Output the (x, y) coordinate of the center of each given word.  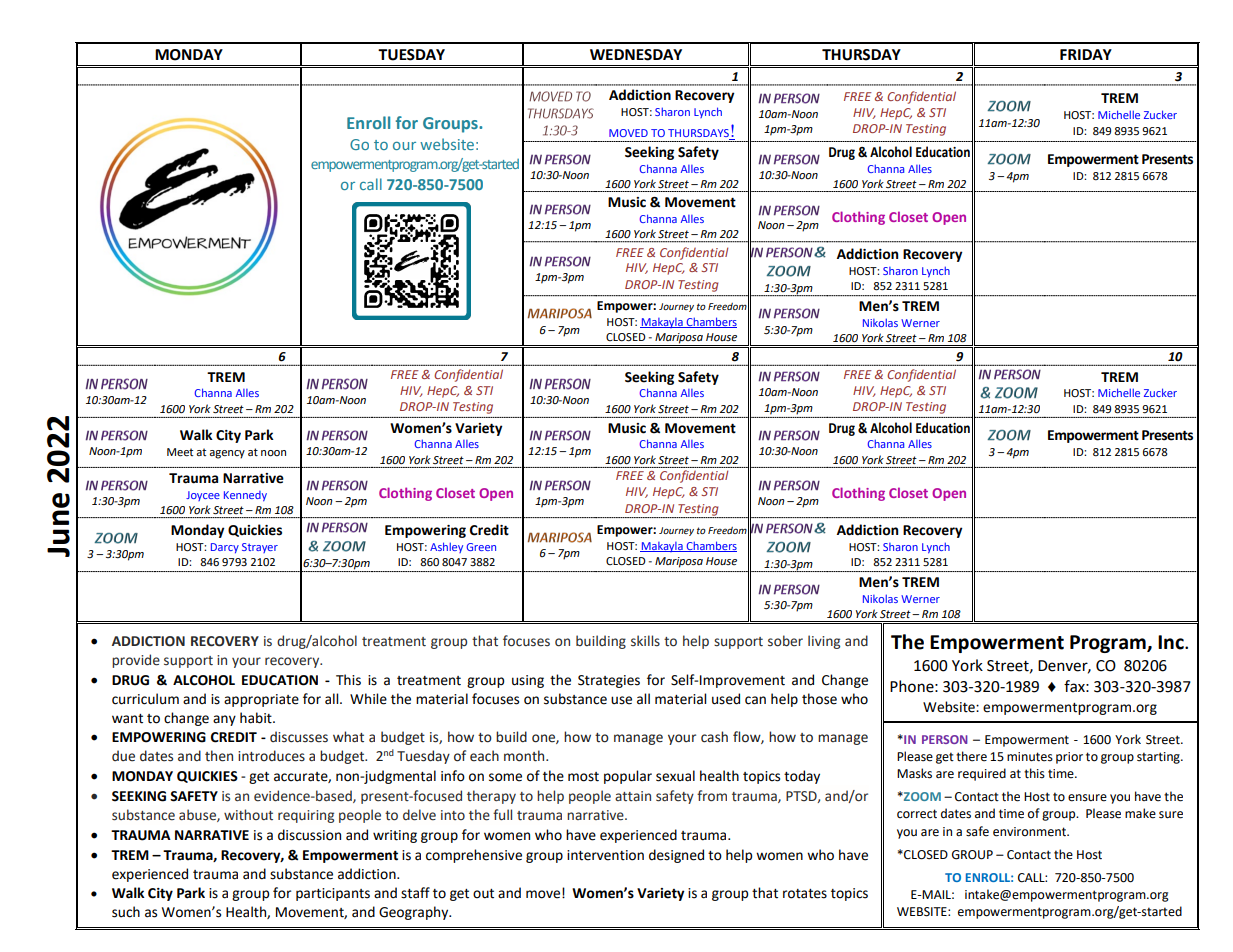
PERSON (945, 739)
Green (481, 547)
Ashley (446, 547)
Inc (1172, 642)
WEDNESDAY (636, 55)
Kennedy (245, 496)
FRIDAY (1086, 54)
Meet (180, 452)
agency (227, 454)
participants (333, 894)
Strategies (609, 681)
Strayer (260, 548)
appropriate (261, 700)
